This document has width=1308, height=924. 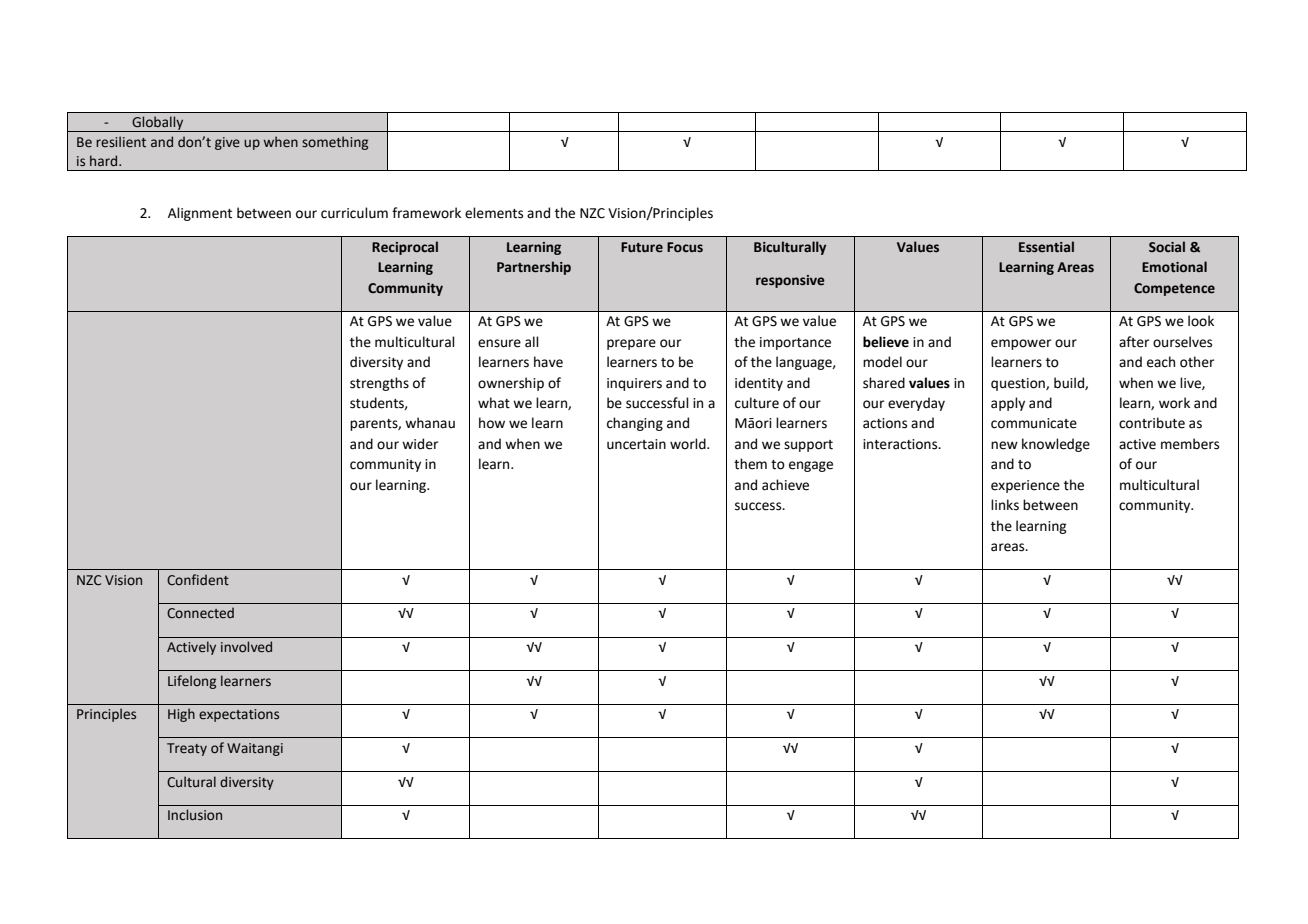 I want to click on expectations, so click(x=239, y=715).
